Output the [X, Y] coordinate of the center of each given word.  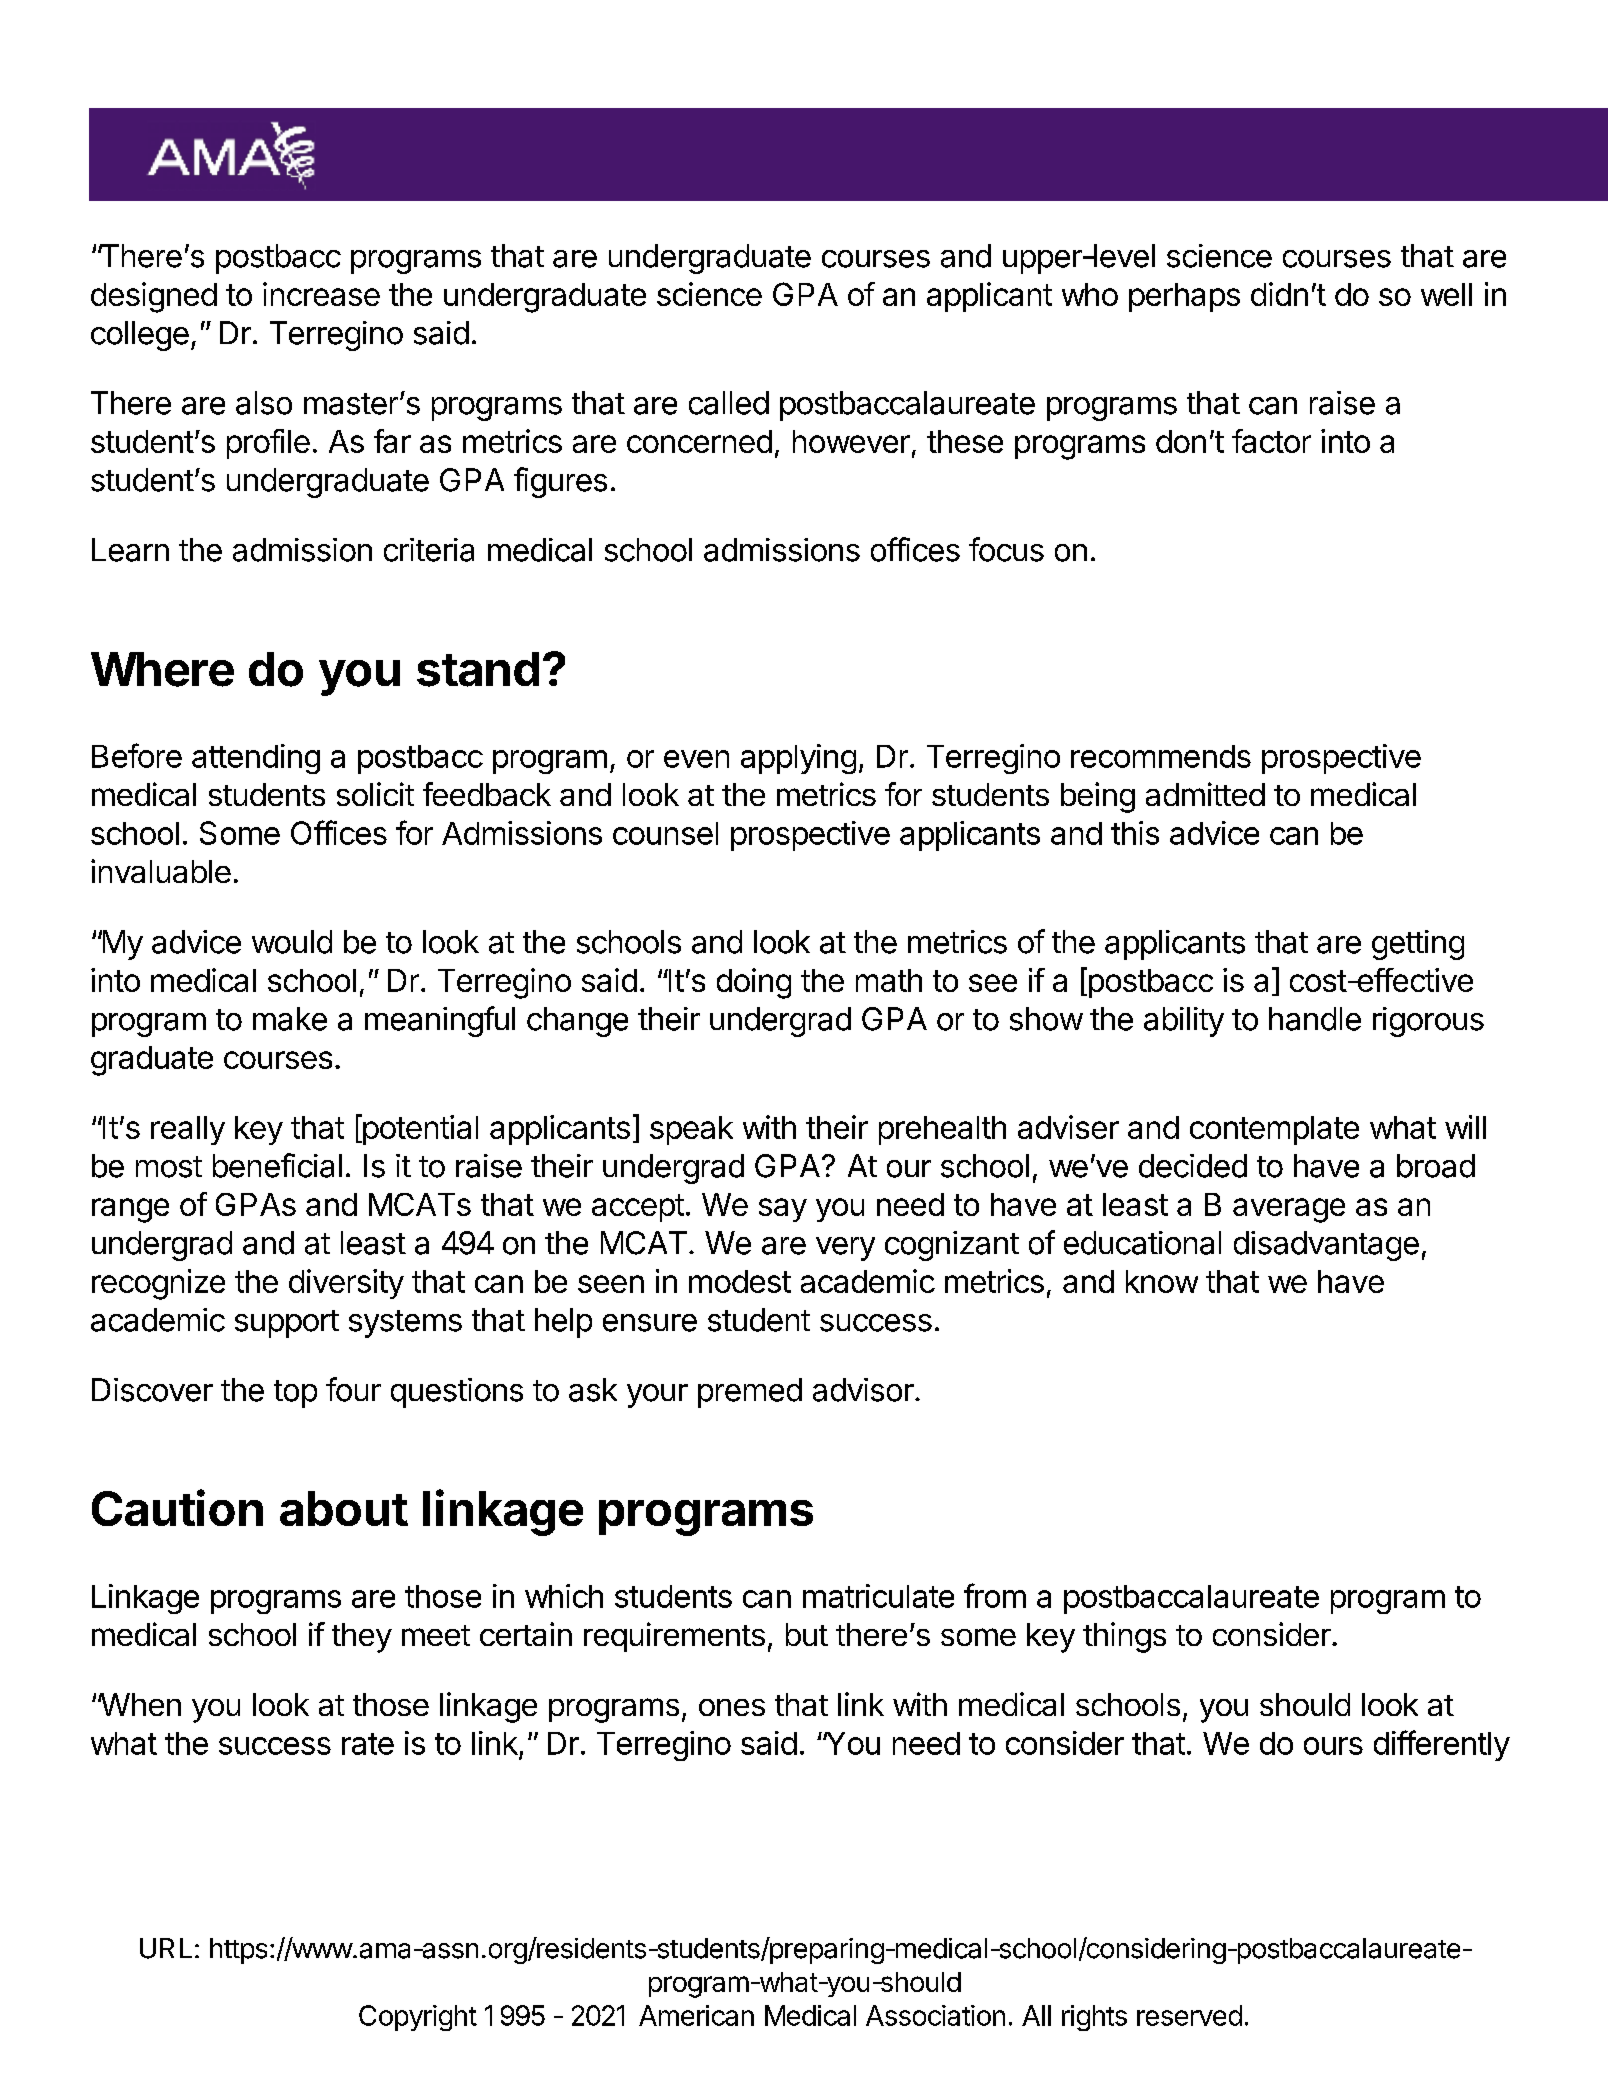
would [292, 942]
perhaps [1184, 297]
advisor [863, 1390]
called [729, 403]
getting [1418, 945]
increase [321, 294]
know [1162, 1281]
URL [166, 1948]
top [295, 1394]
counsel [665, 833]
